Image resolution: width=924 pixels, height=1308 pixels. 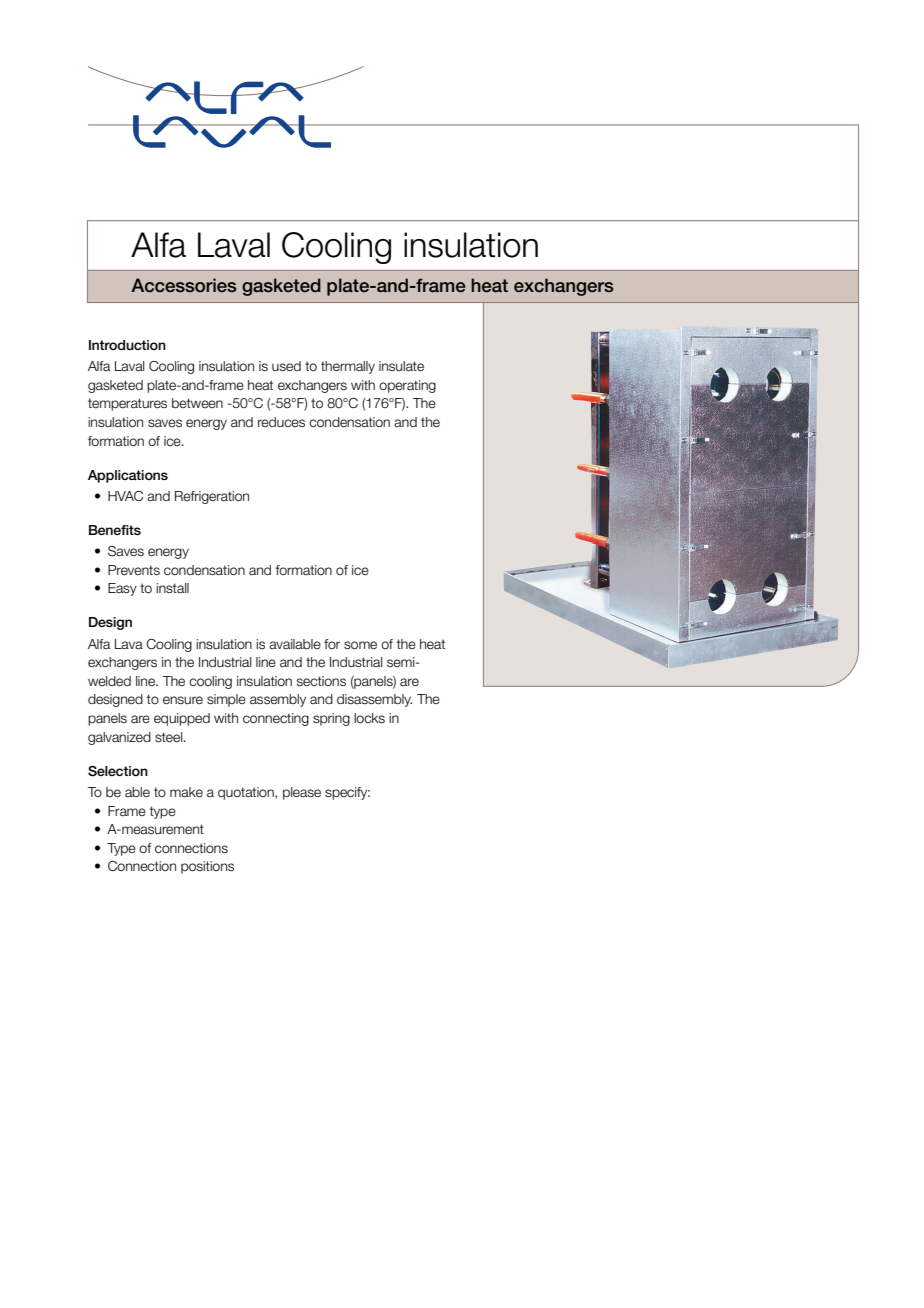 I want to click on connecting, so click(x=276, y=719).
